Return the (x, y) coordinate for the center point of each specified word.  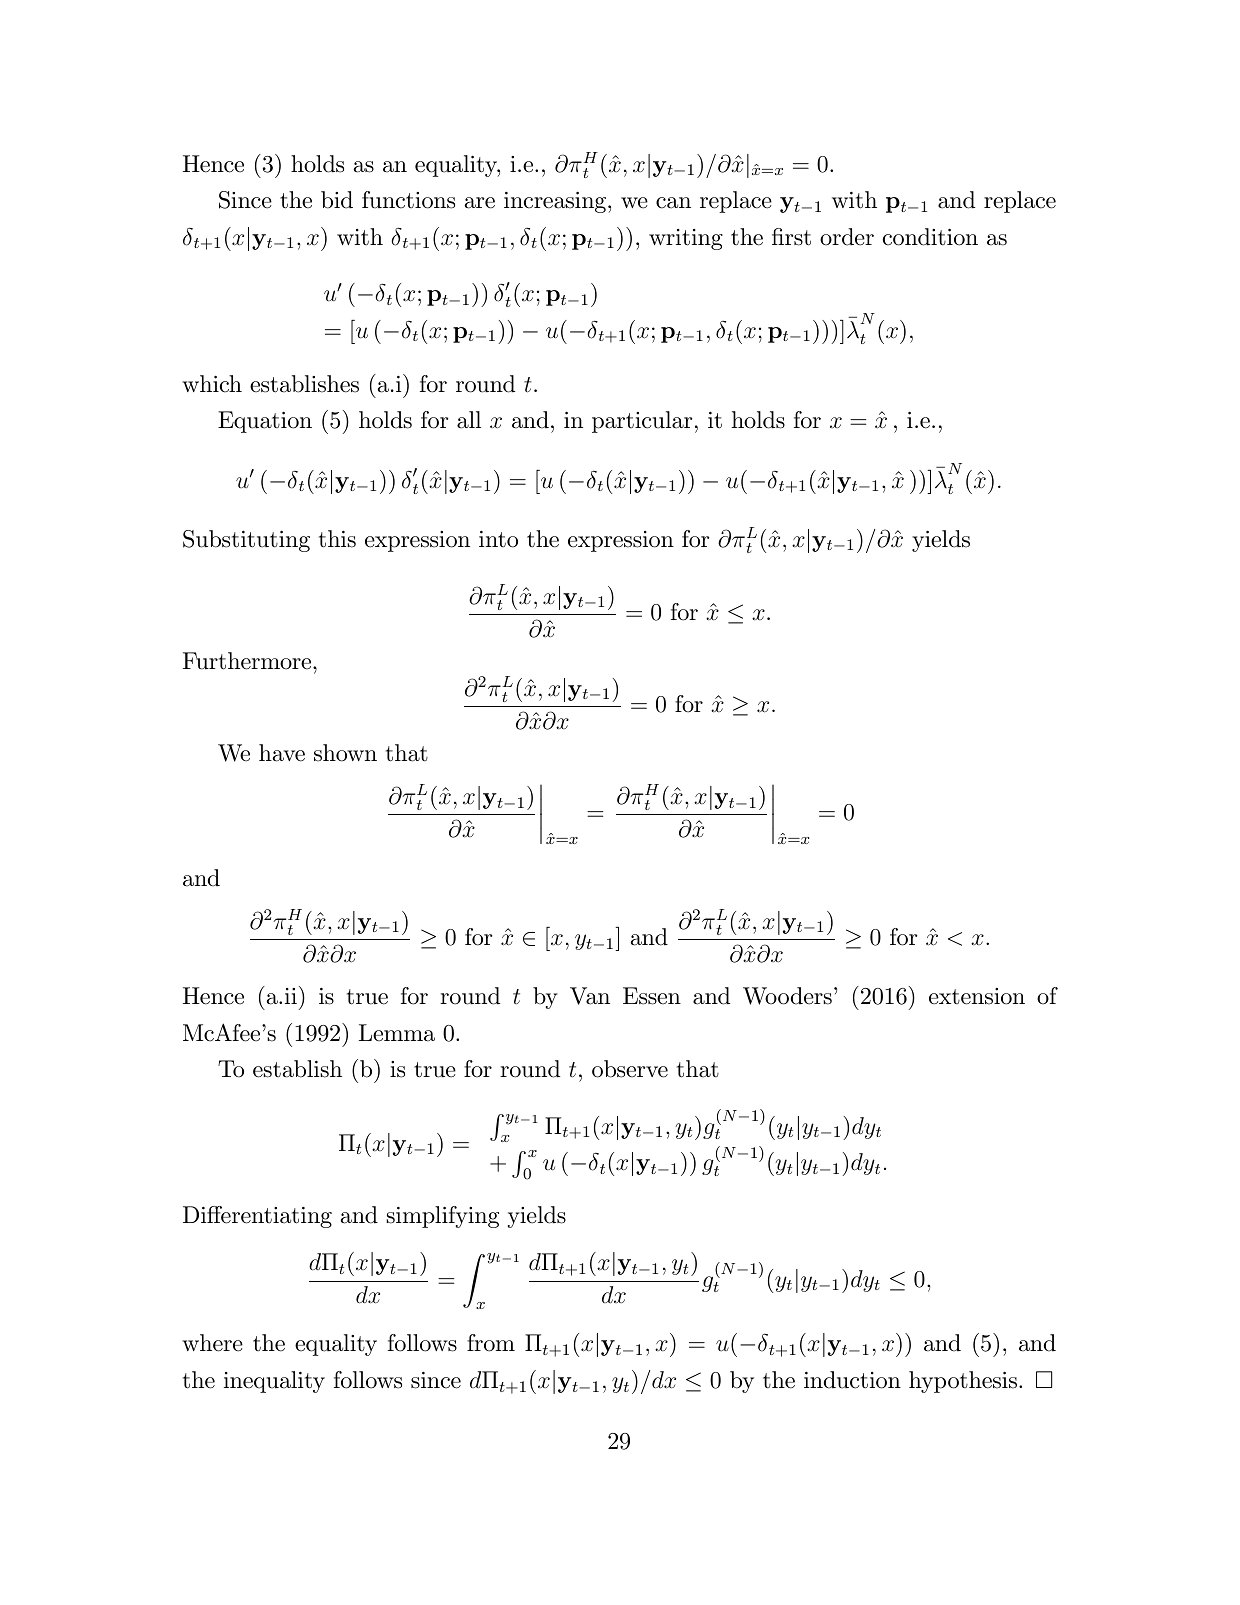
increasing (555, 202)
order (847, 237)
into (498, 539)
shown (345, 753)
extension (977, 996)
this (337, 539)
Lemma (397, 1033)
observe (630, 1069)
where (212, 1343)
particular (642, 422)
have (282, 753)
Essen (652, 996)
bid (337, 200)
